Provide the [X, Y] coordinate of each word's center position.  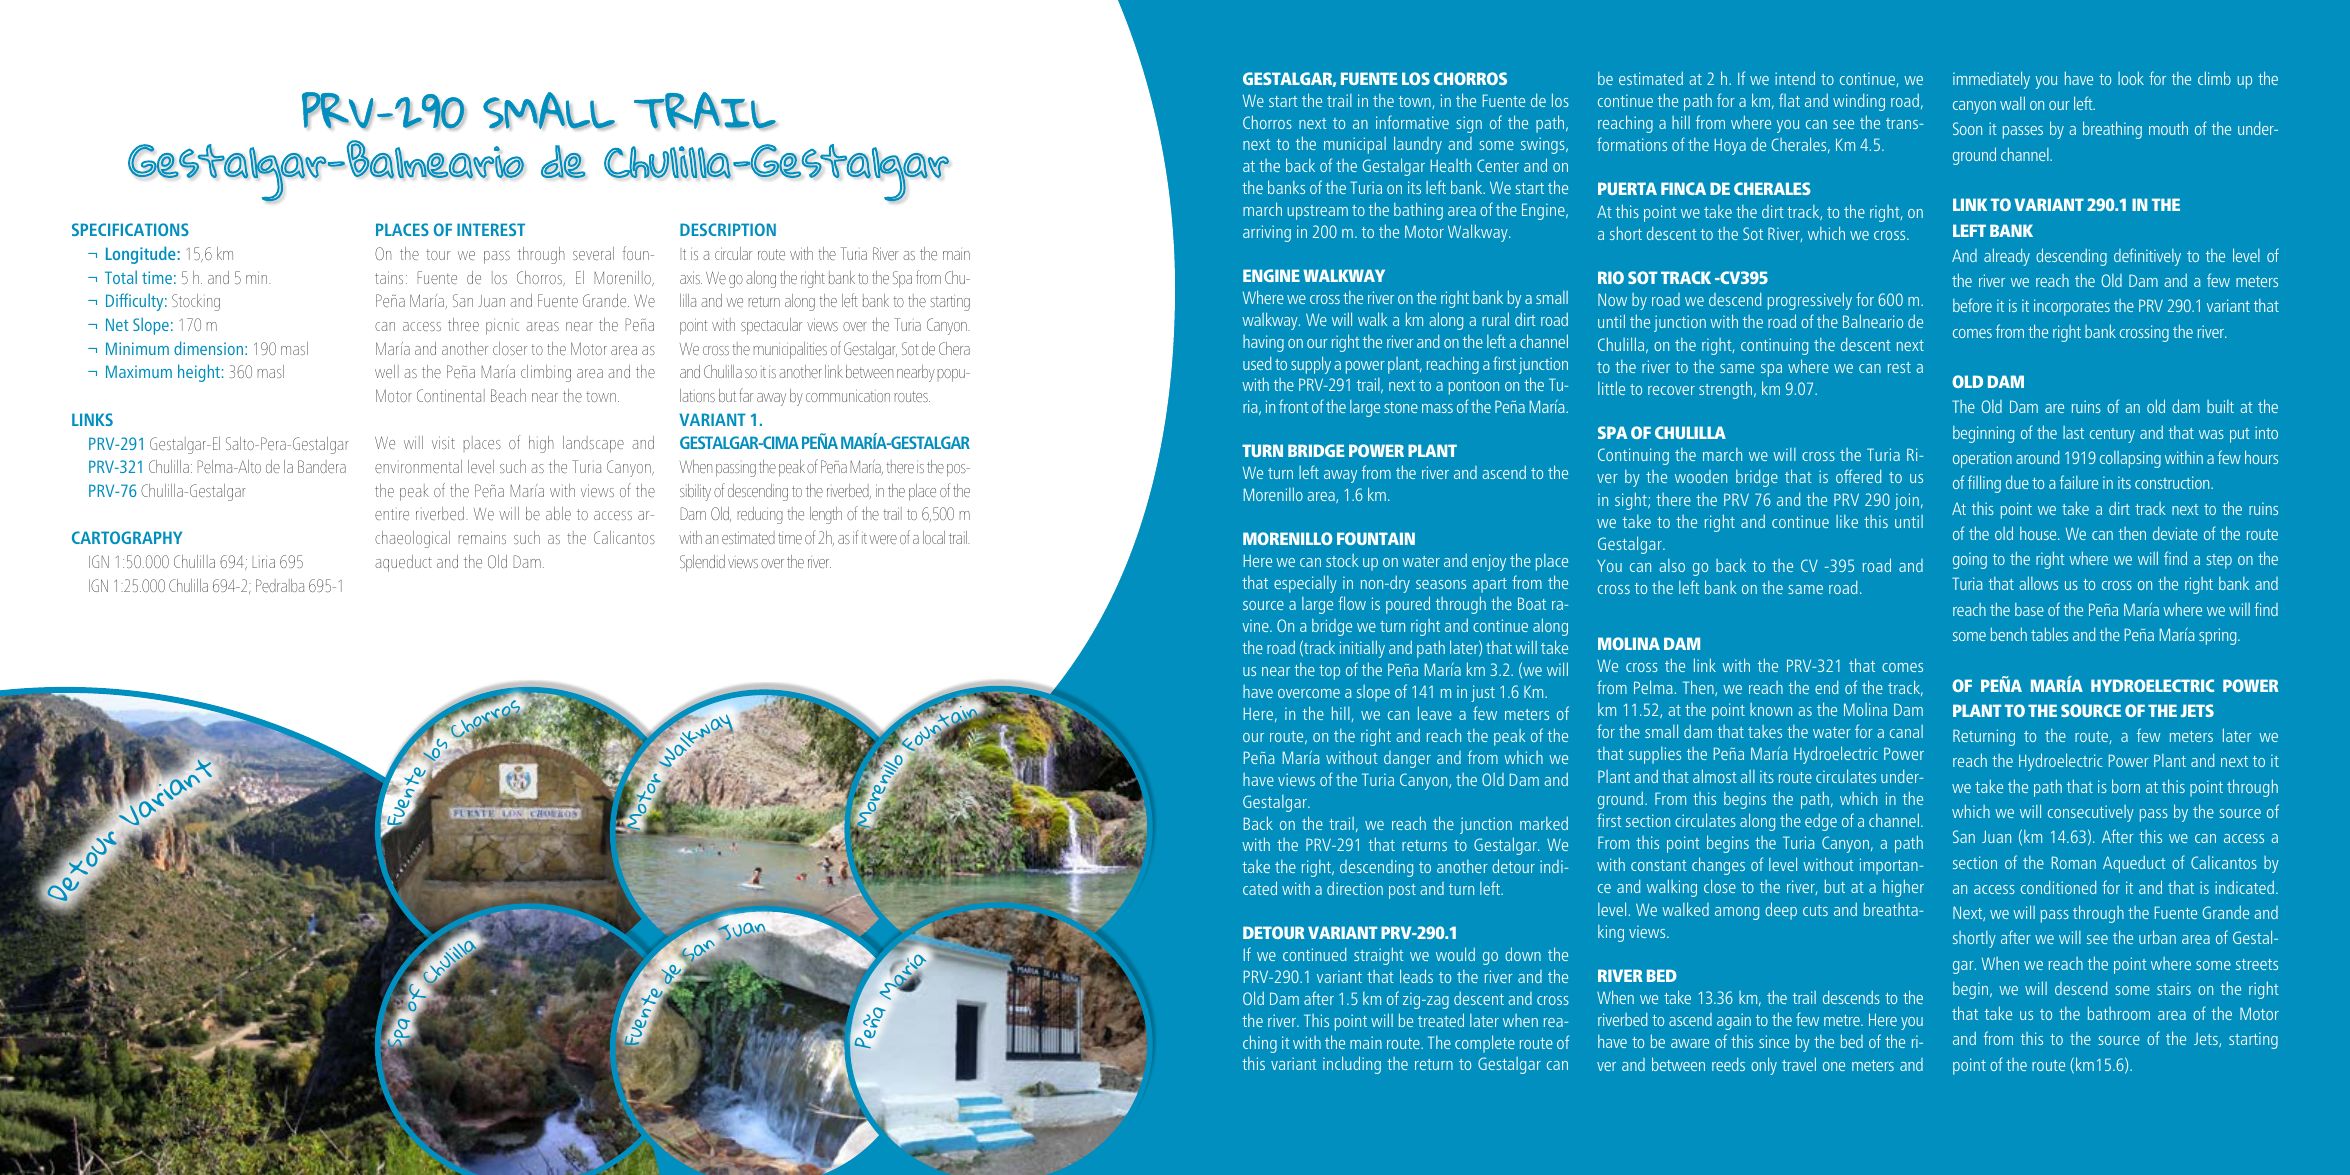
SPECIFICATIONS [130, 229]
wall [2012, 103]
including [1352, 1065]
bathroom [2119, 1013]
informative [1412, 122]
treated [1441, 1020]
